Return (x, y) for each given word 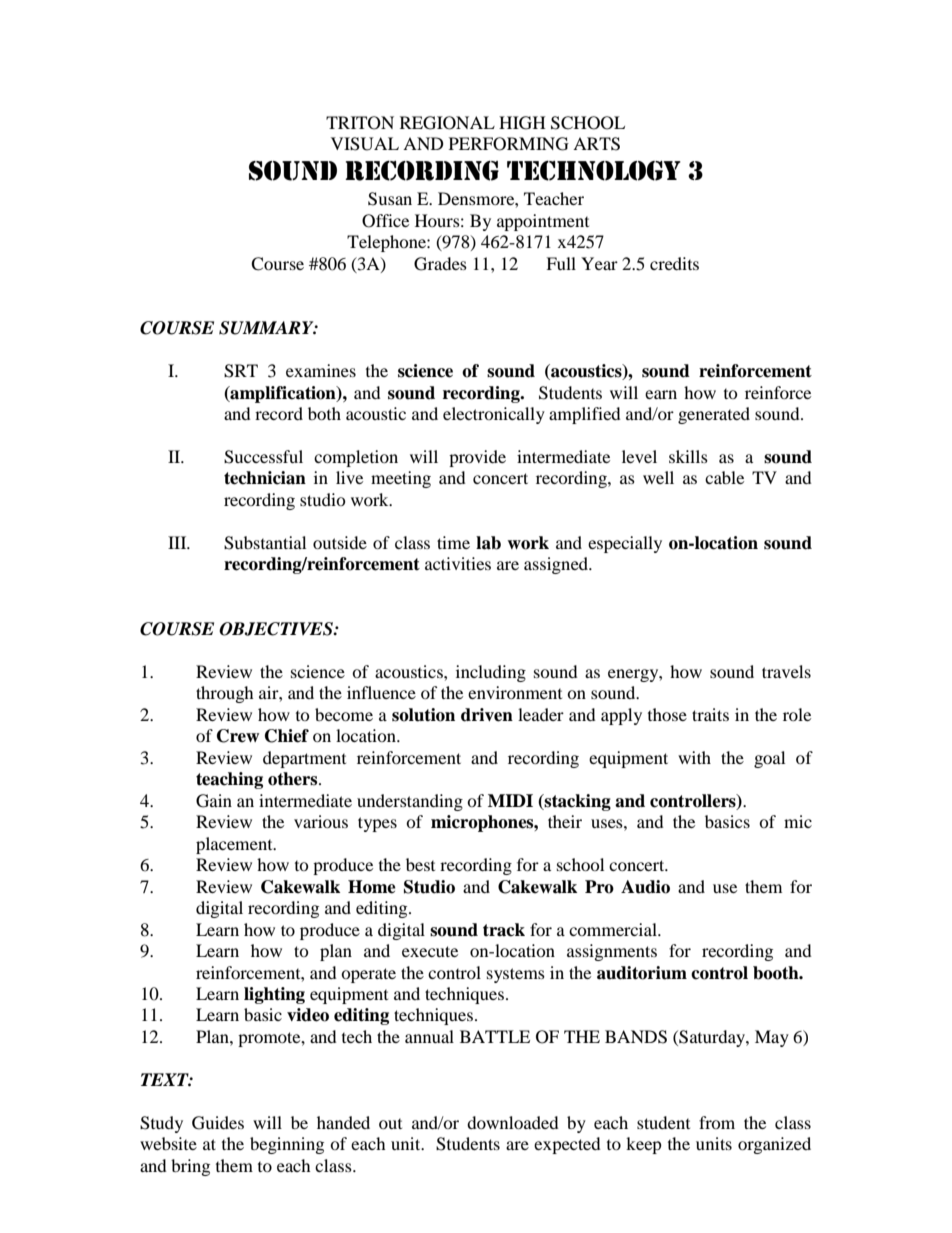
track (504, 930)
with (694, 757)
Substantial (265, 543)
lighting (274, 995)
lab (488, 543)
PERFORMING (509, 144)
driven (487, 715)
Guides (218, 1123)
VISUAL (365, 144)
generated (714, 415)
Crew (238, 736)
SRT (241, 371)
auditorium (642, 973)
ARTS (596, 144)
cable (724, 477)
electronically (494, 415)
